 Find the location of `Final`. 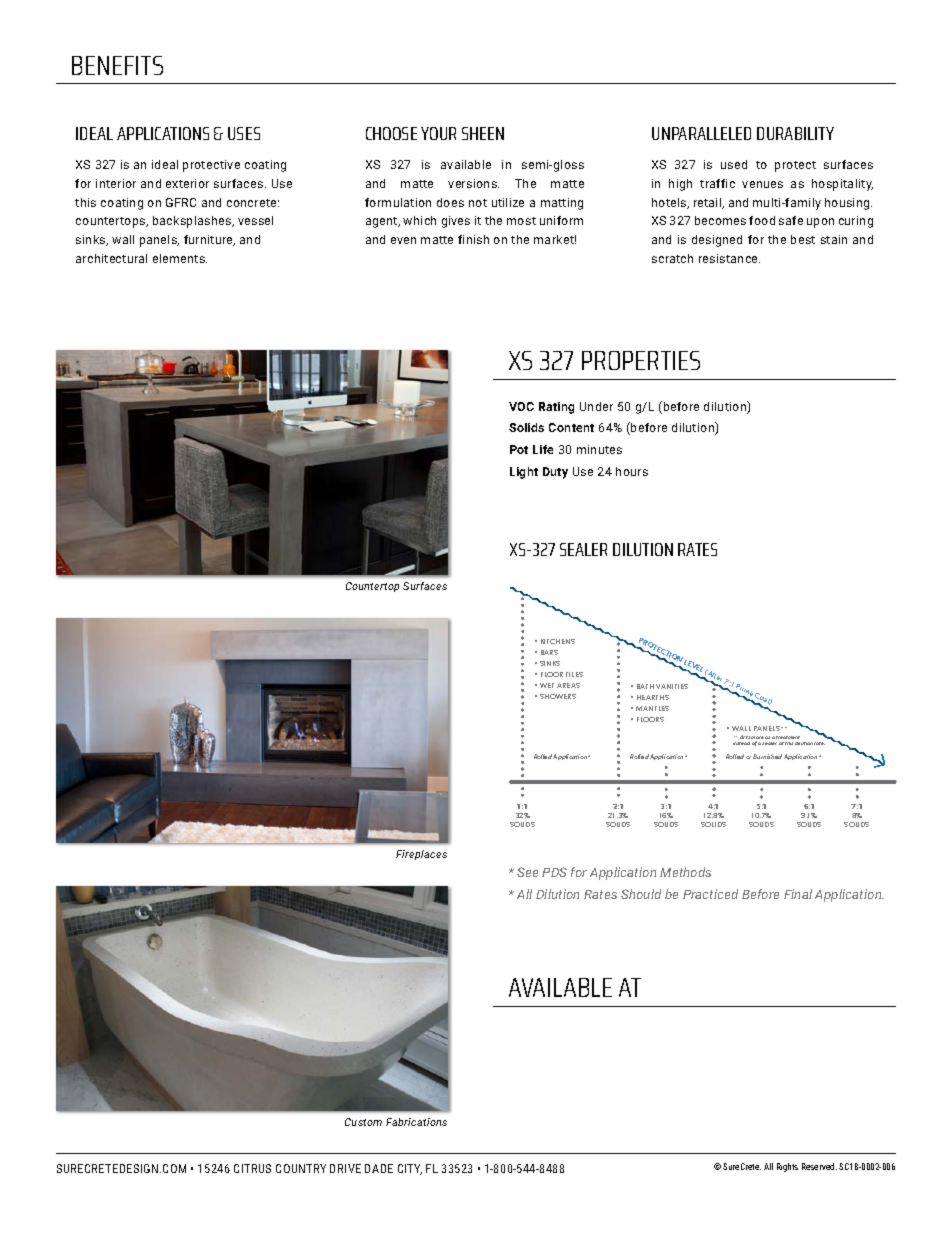

Final is located at coordinates (798, 894).
